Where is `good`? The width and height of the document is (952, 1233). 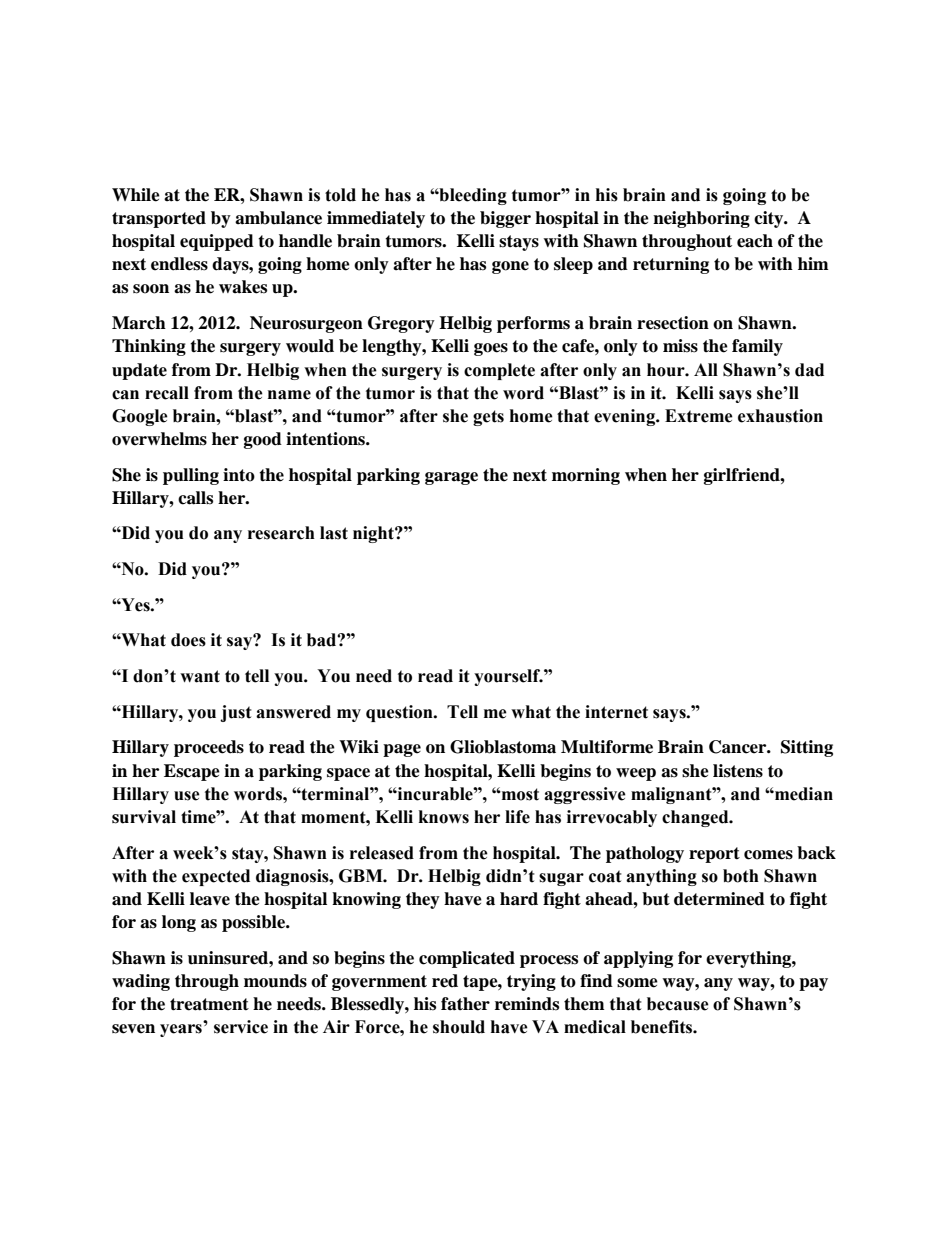 good is located at coordinates (263, 440).
